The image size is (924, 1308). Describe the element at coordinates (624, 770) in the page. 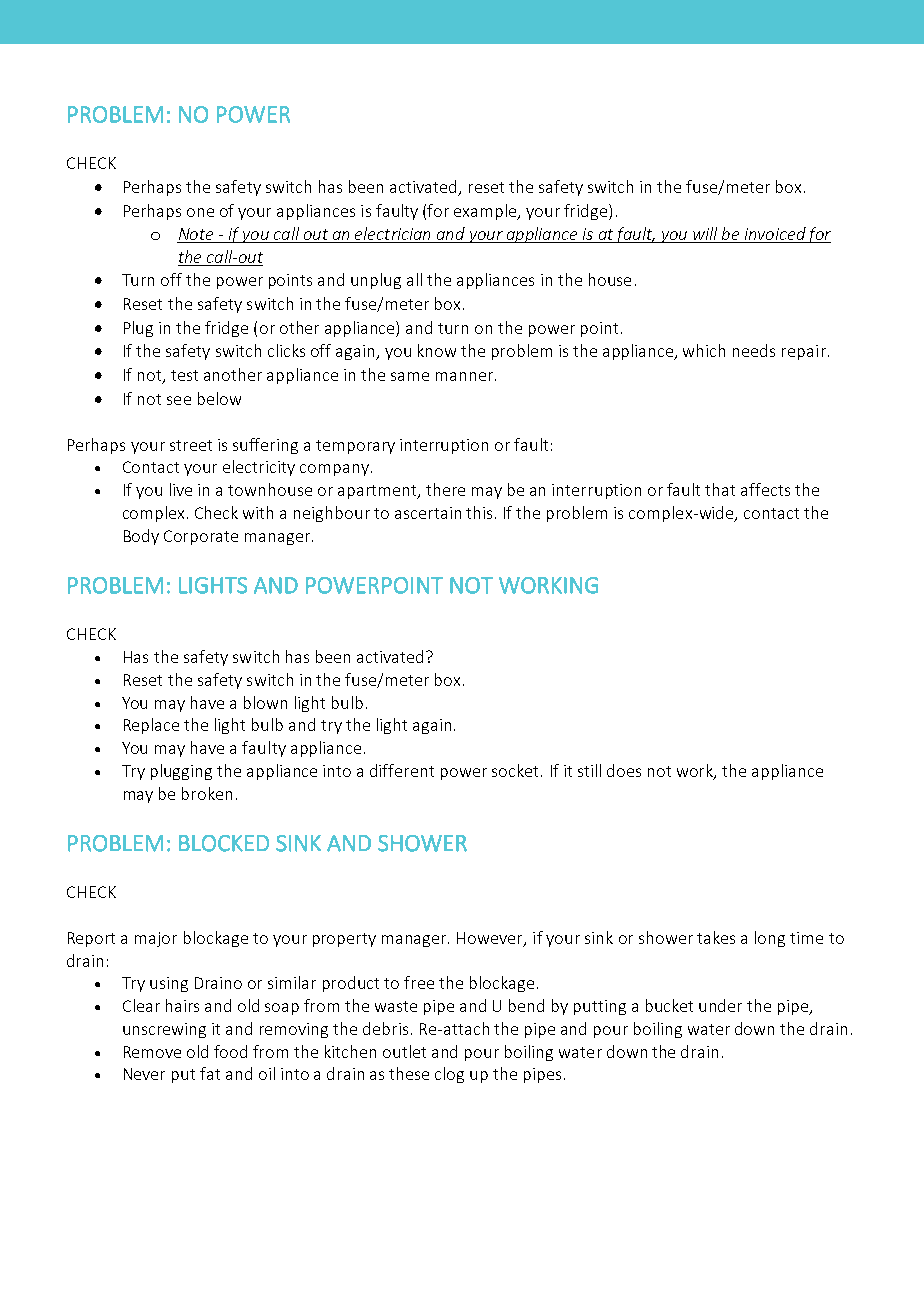

I see `does` at that location.
